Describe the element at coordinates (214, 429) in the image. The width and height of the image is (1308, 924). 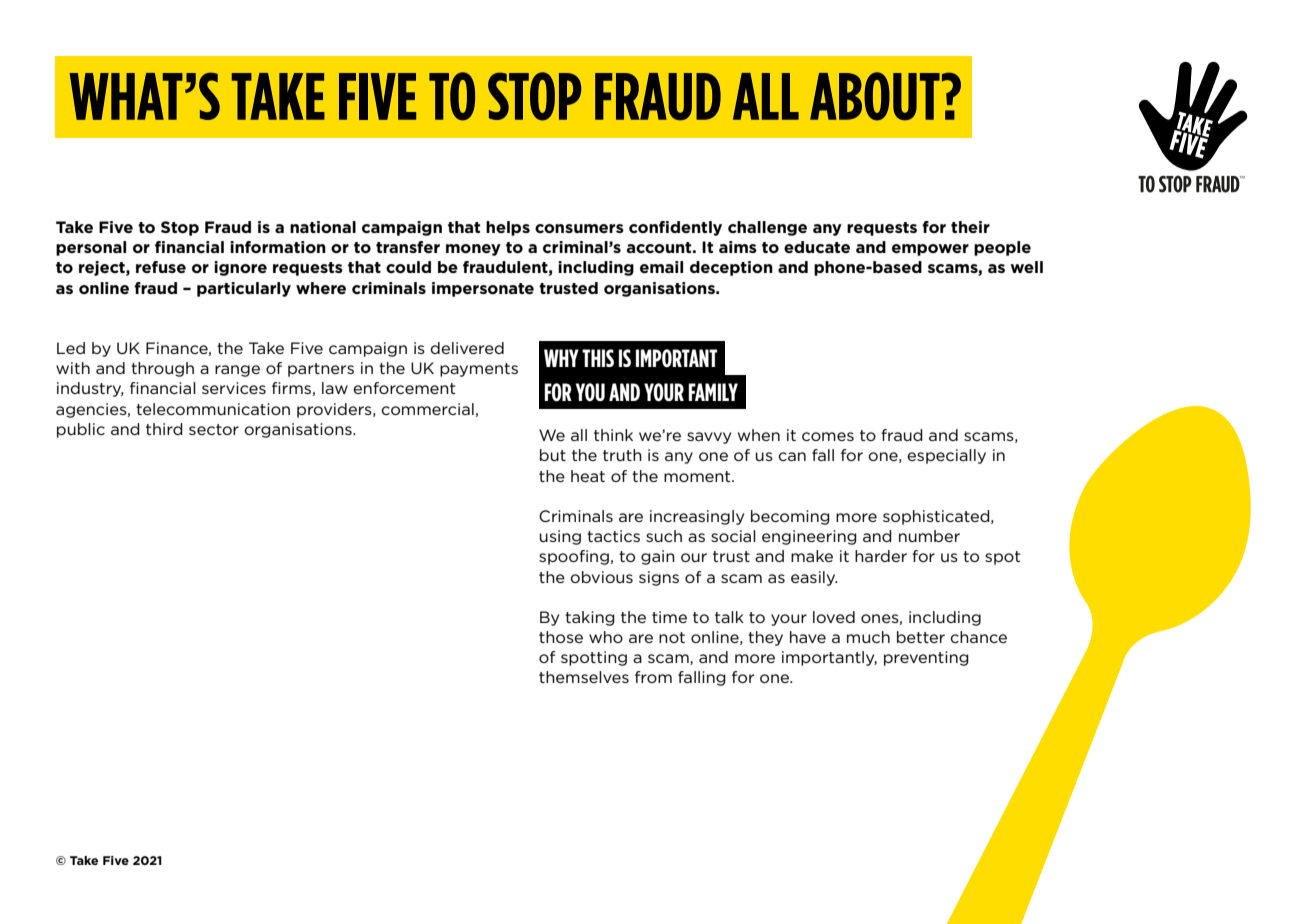
I see `sector` at that location.
